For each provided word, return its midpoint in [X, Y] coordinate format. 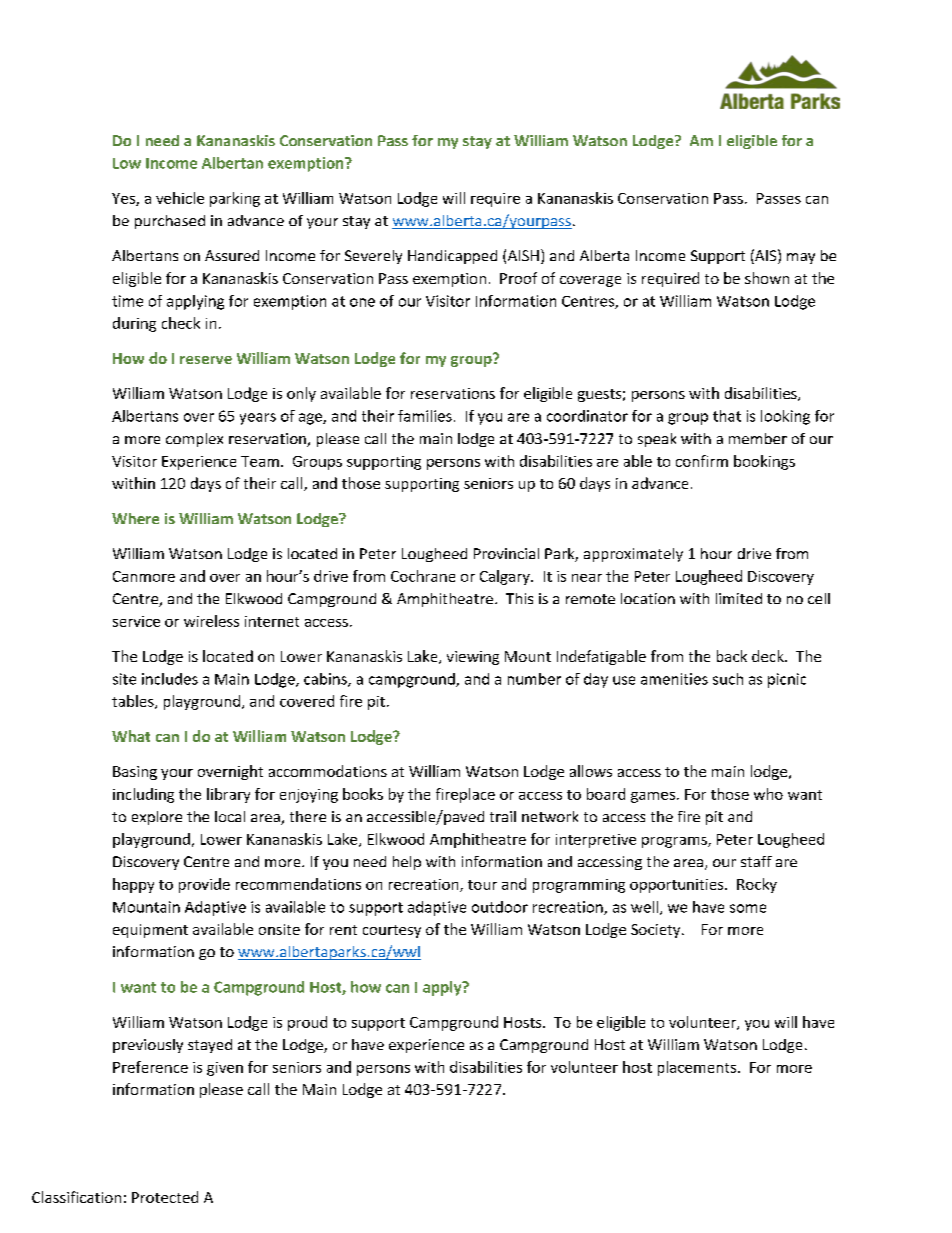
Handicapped [452, 257]
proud [307, 1023]
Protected [165, 1197]
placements [697, 1068]
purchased [170, 222]
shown [767, 278]
